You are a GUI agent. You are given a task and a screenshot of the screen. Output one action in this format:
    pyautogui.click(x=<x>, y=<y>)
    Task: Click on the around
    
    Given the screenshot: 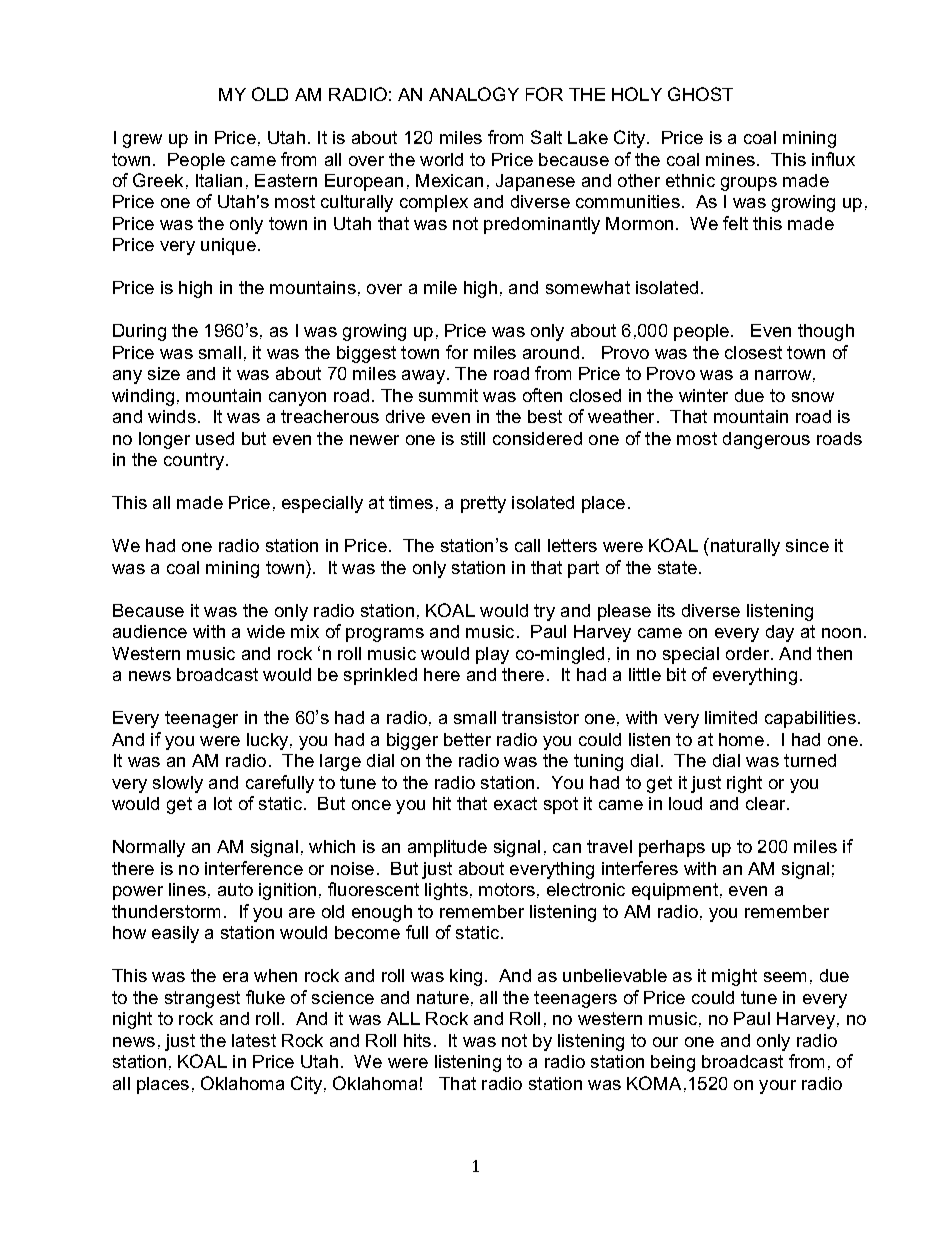 What is the action you would take?
    pyautogui.click(x=551, y=352)
